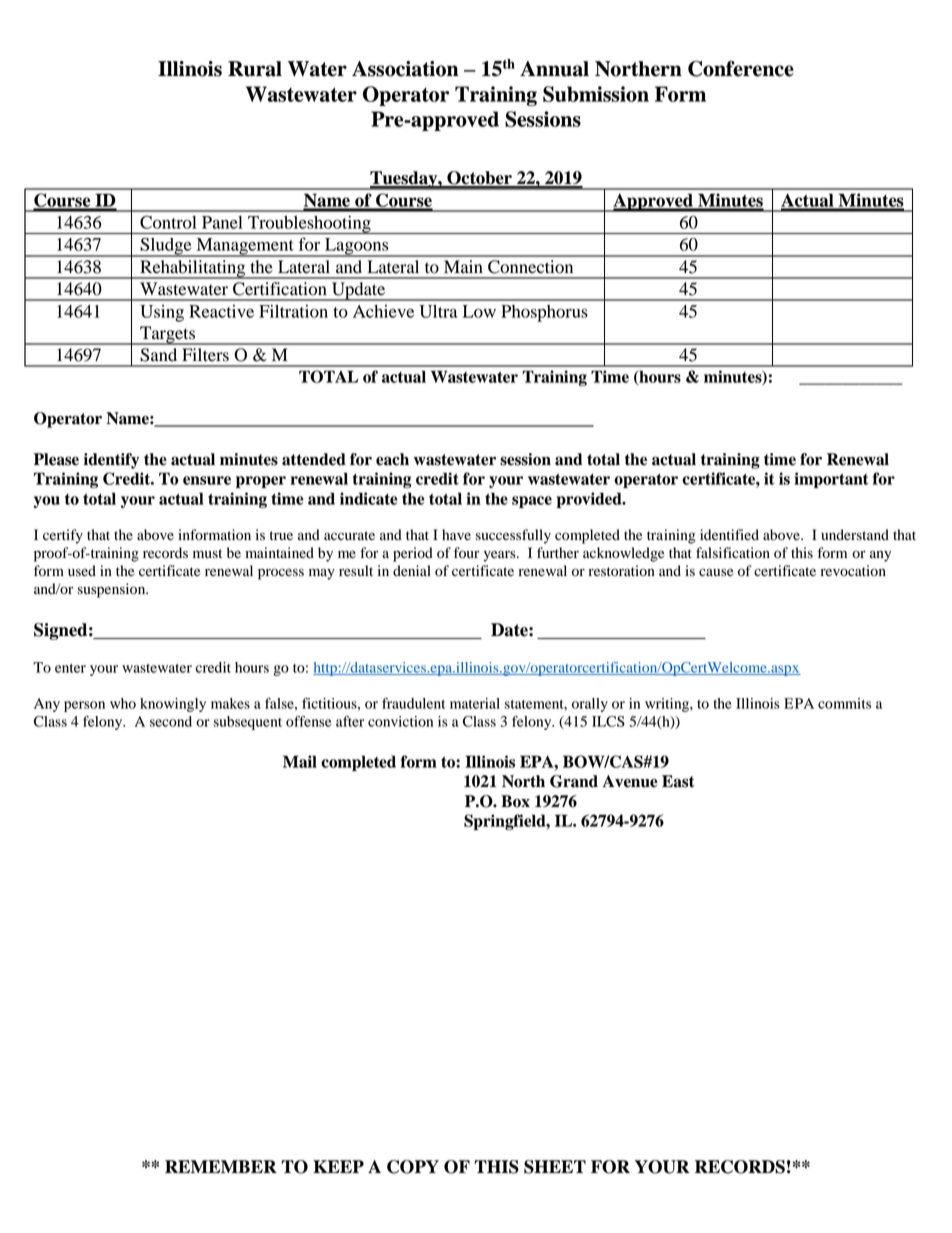 This page has height=1233, width=952. What do you see at coordinates (555, 1167) in the page?
I see `SHEET` at bounding box center [555, 1167].
